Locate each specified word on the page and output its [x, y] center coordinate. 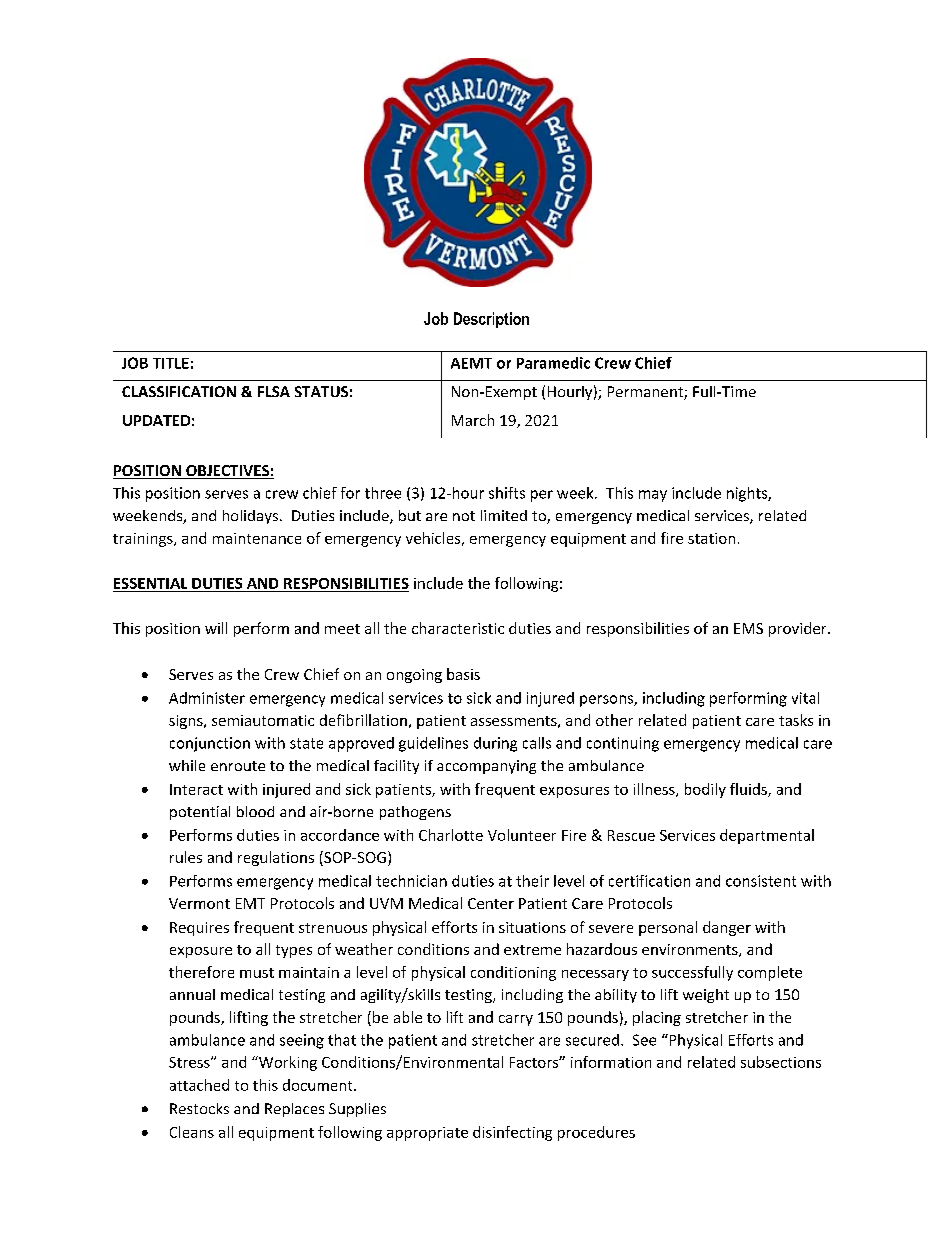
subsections [781, 1062]
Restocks [199, 1108]
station [711, 538]
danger [727, 928]
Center [491, 903]
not [464, 516]
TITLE [171, 363]
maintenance [257, 538]
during [495, 744]
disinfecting [512, 1133]
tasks [796, 720]
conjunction [210, 744]
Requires [199, 929]
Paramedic [553, 363]
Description [491, 320]
